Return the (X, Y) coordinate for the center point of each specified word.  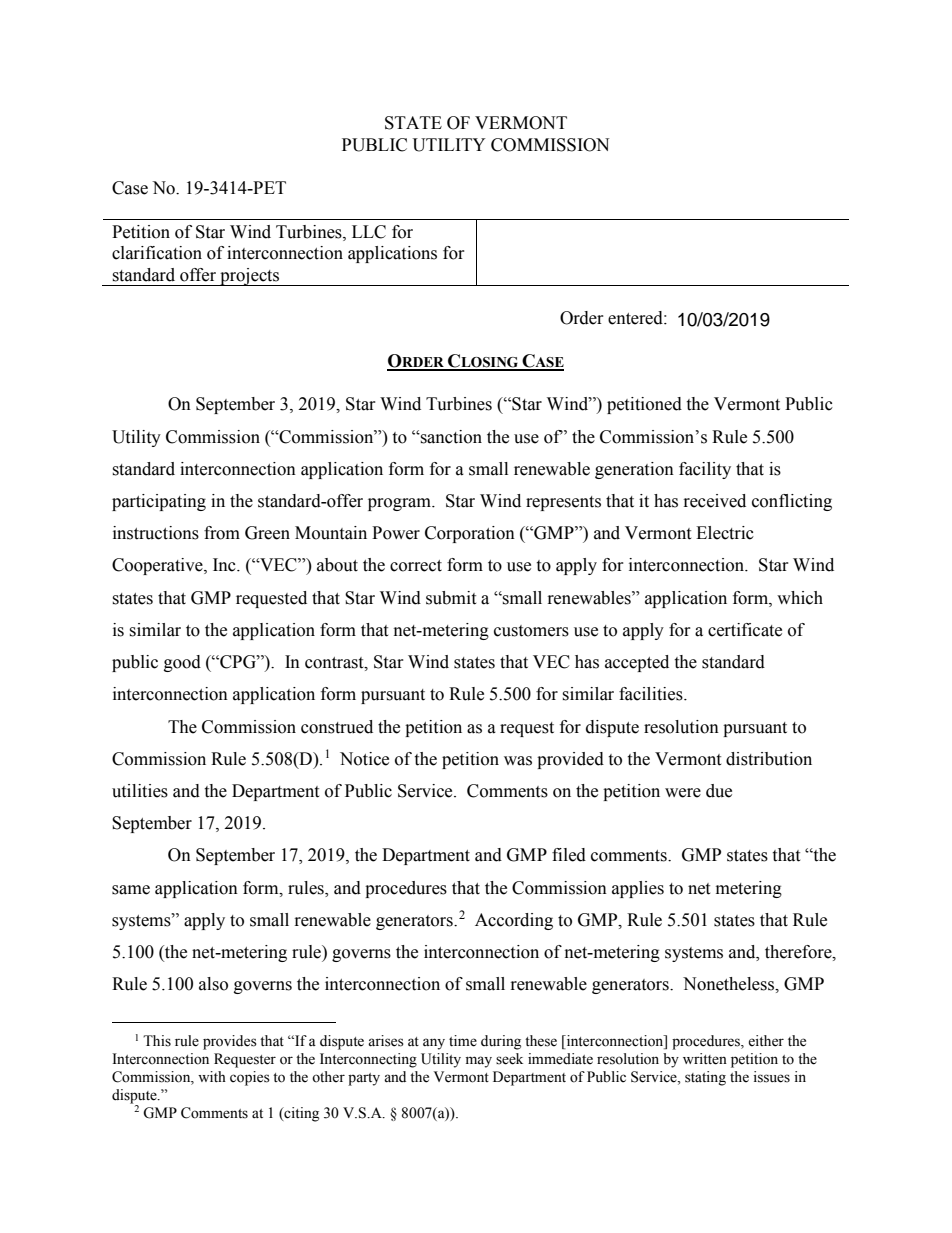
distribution (769, 759)
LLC (369, 232)
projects (250, 277)
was (518, 761)
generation (634, 470)
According (514, 921)
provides (230, 1042)
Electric (725, 533)
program (400, 504)
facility (705, 470)
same (131, 890)
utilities (140, 791)
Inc (225, 565)
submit (451, 598)
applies (638, 889)
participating (159, 502)
